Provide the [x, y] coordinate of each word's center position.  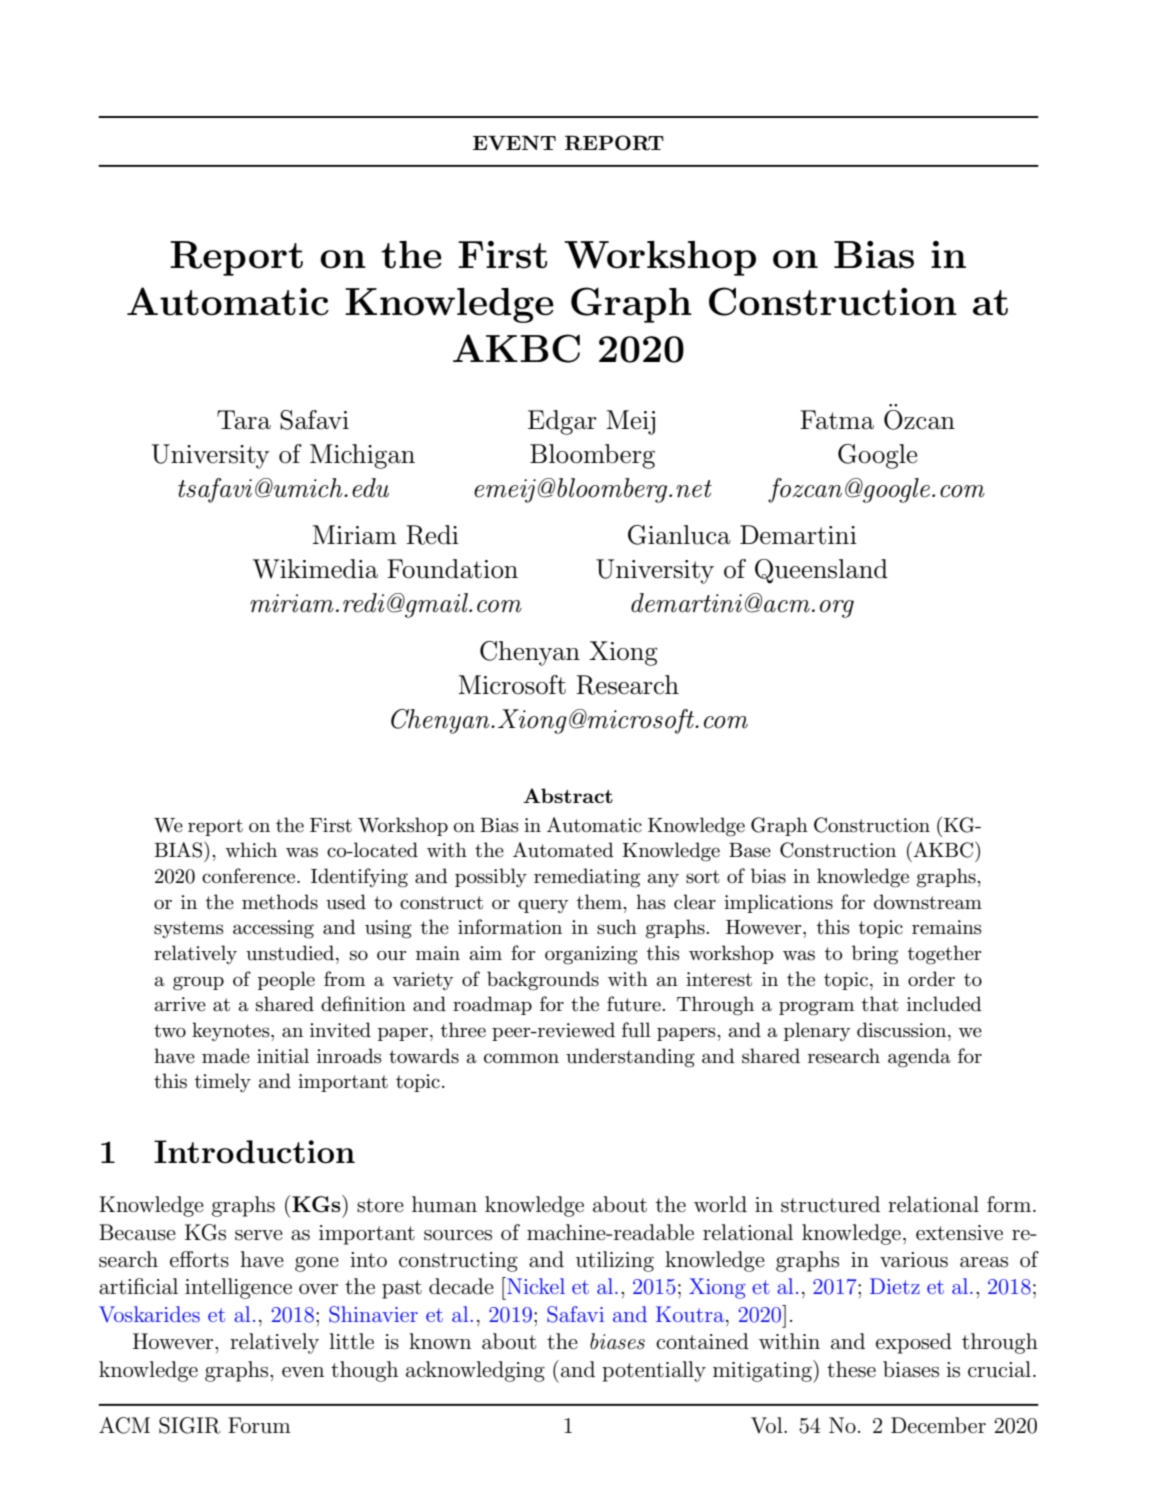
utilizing [615, 1261]
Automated [563, 850]
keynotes [232, 1031]
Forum [259, 1425]
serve [259, 1235]
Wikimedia [315, 569]
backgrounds [543, 981]
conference [250, 876]
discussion [903, 1030]
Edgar [562, 422]
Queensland [821, 571]
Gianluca [679, 535]
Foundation [452, 569]
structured [830, 1204]
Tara [244, 420]
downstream [928, 902]
